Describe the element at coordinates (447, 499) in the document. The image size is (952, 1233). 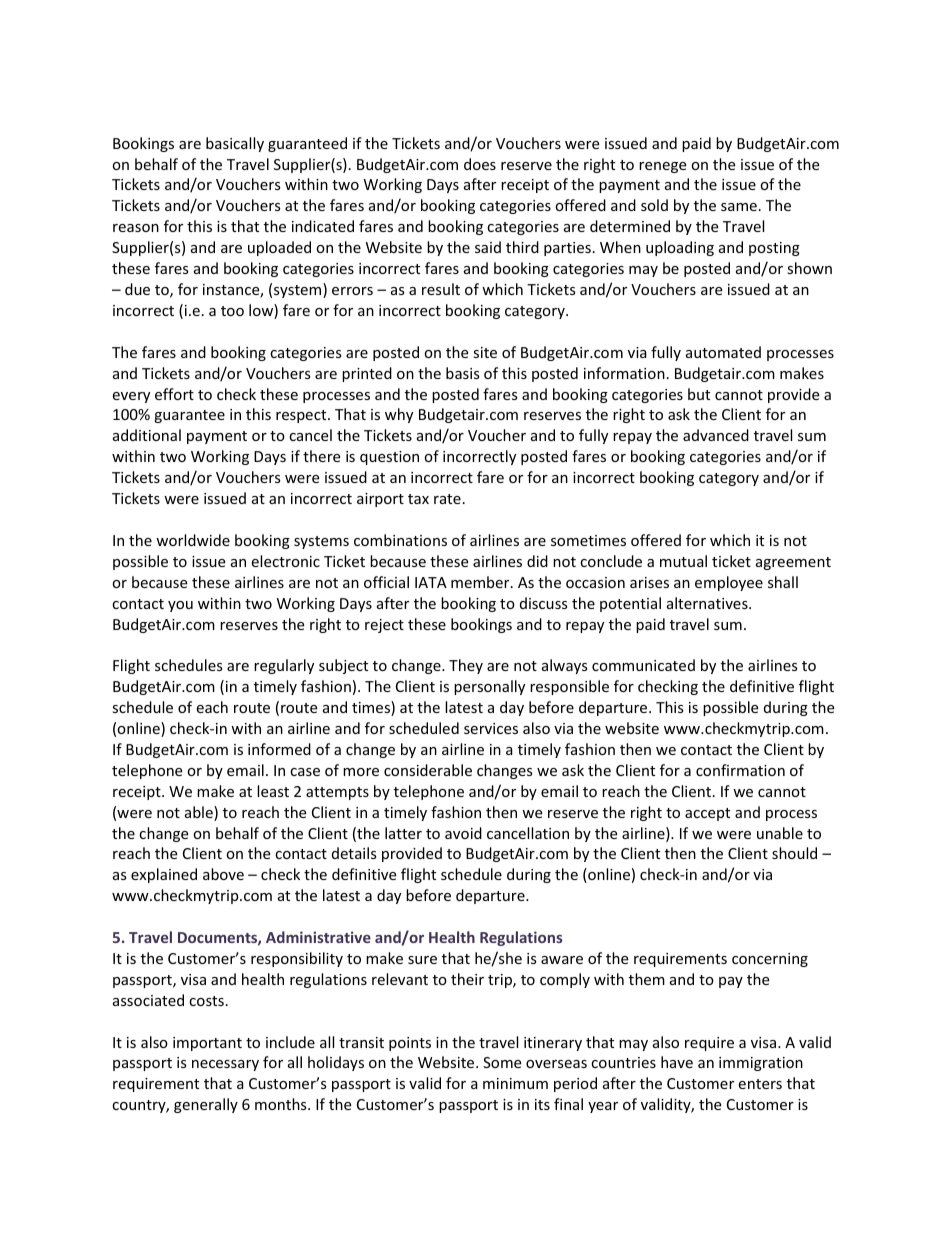
I see `rate` at that location.
